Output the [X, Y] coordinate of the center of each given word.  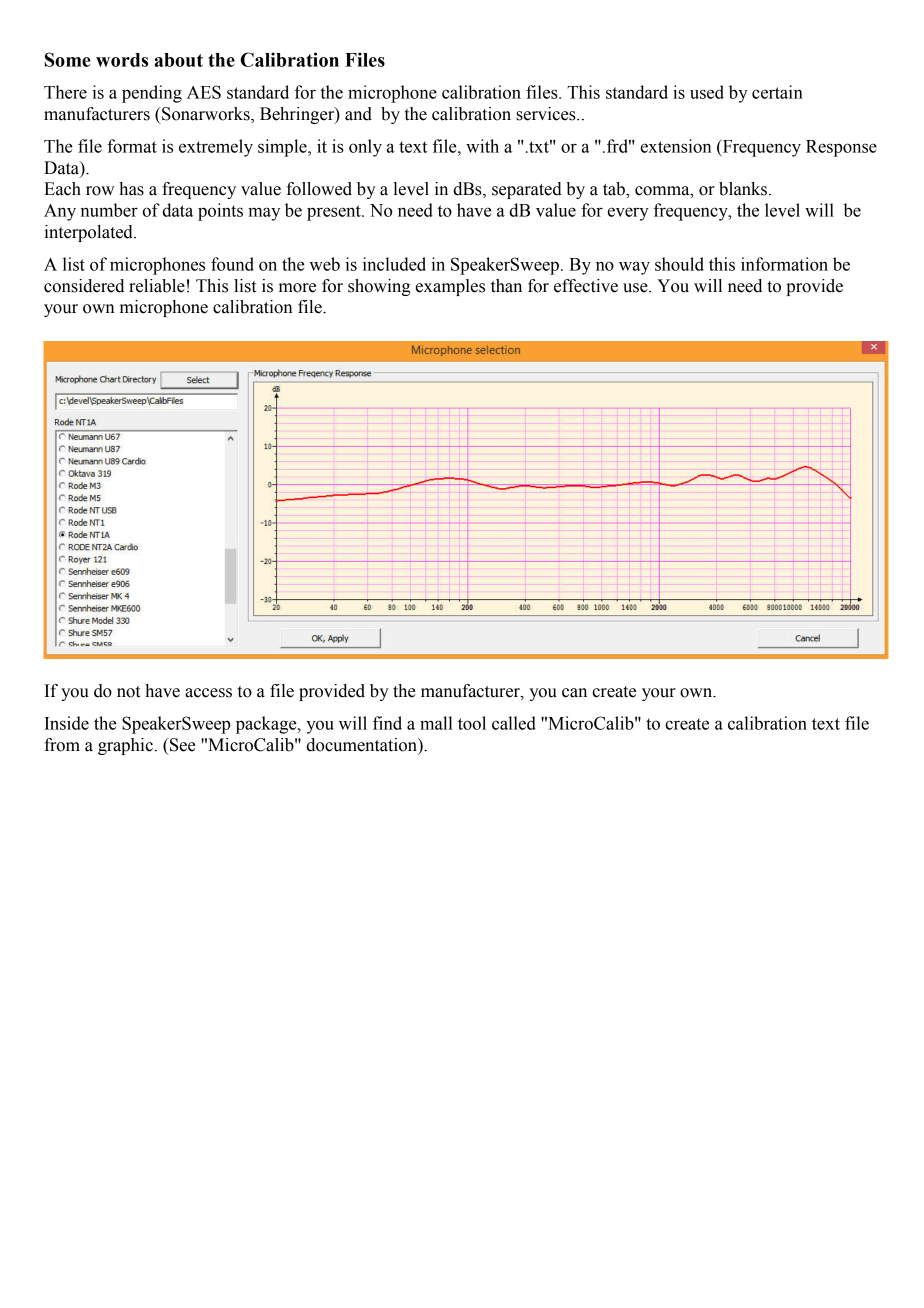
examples [450, 287]
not [128, 692]
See [181, 745]
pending [152, 94]
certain [777, 92]
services [547, 114]
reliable [157, 286]
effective [586, 286]
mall [436, 723]
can [574, 693]
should [679, 264]
